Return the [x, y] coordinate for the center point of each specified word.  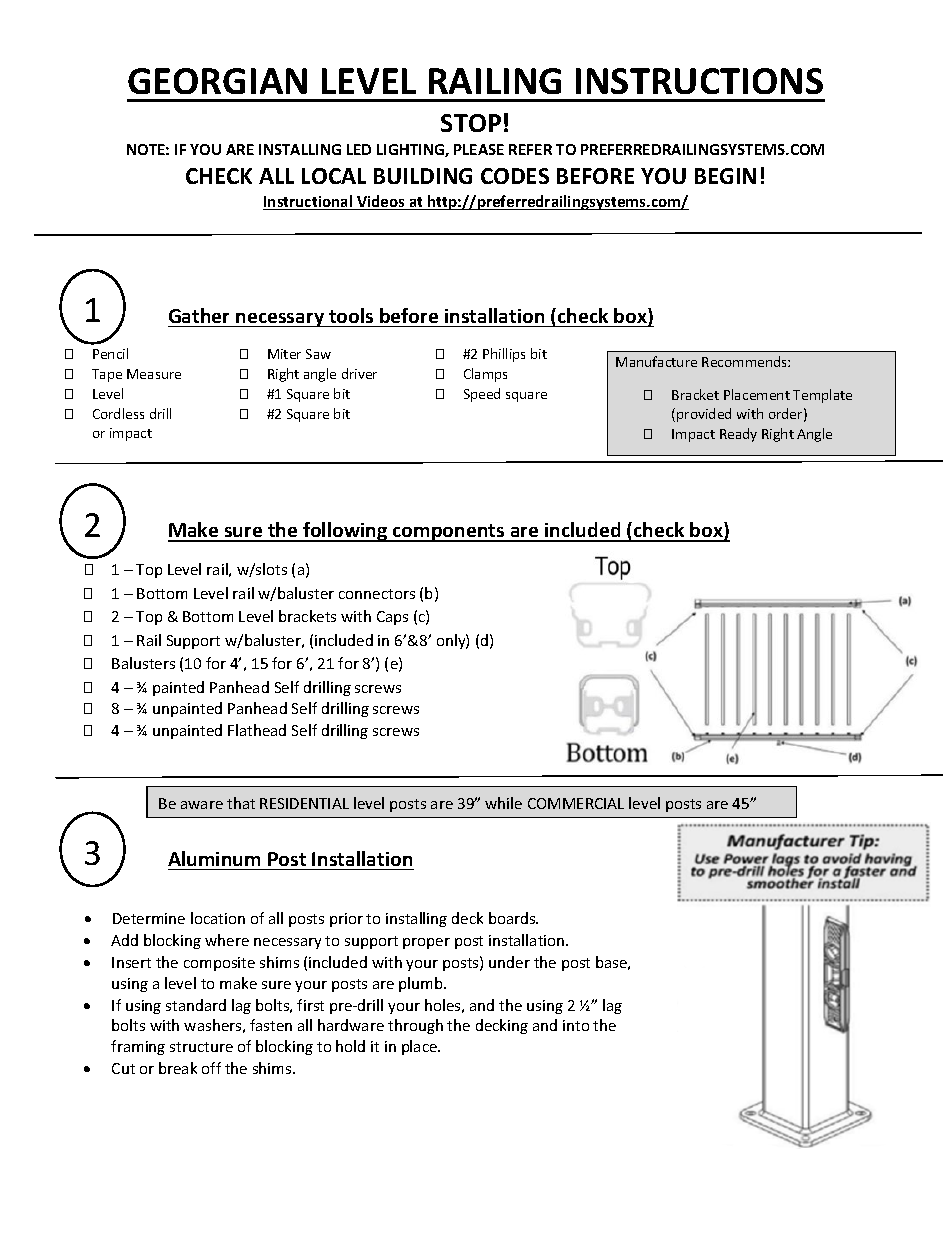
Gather [199, 315]
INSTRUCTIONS [699, 81]
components [449, 533]
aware [202, 805]
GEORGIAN [217, 81]
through [415, 1026]
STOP [471, 123]
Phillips [504, 355]
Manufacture [656, 361]
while [503, 803]
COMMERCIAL [576, 803]
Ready [738, 435]
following [345, 532]
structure [201, 1047]
